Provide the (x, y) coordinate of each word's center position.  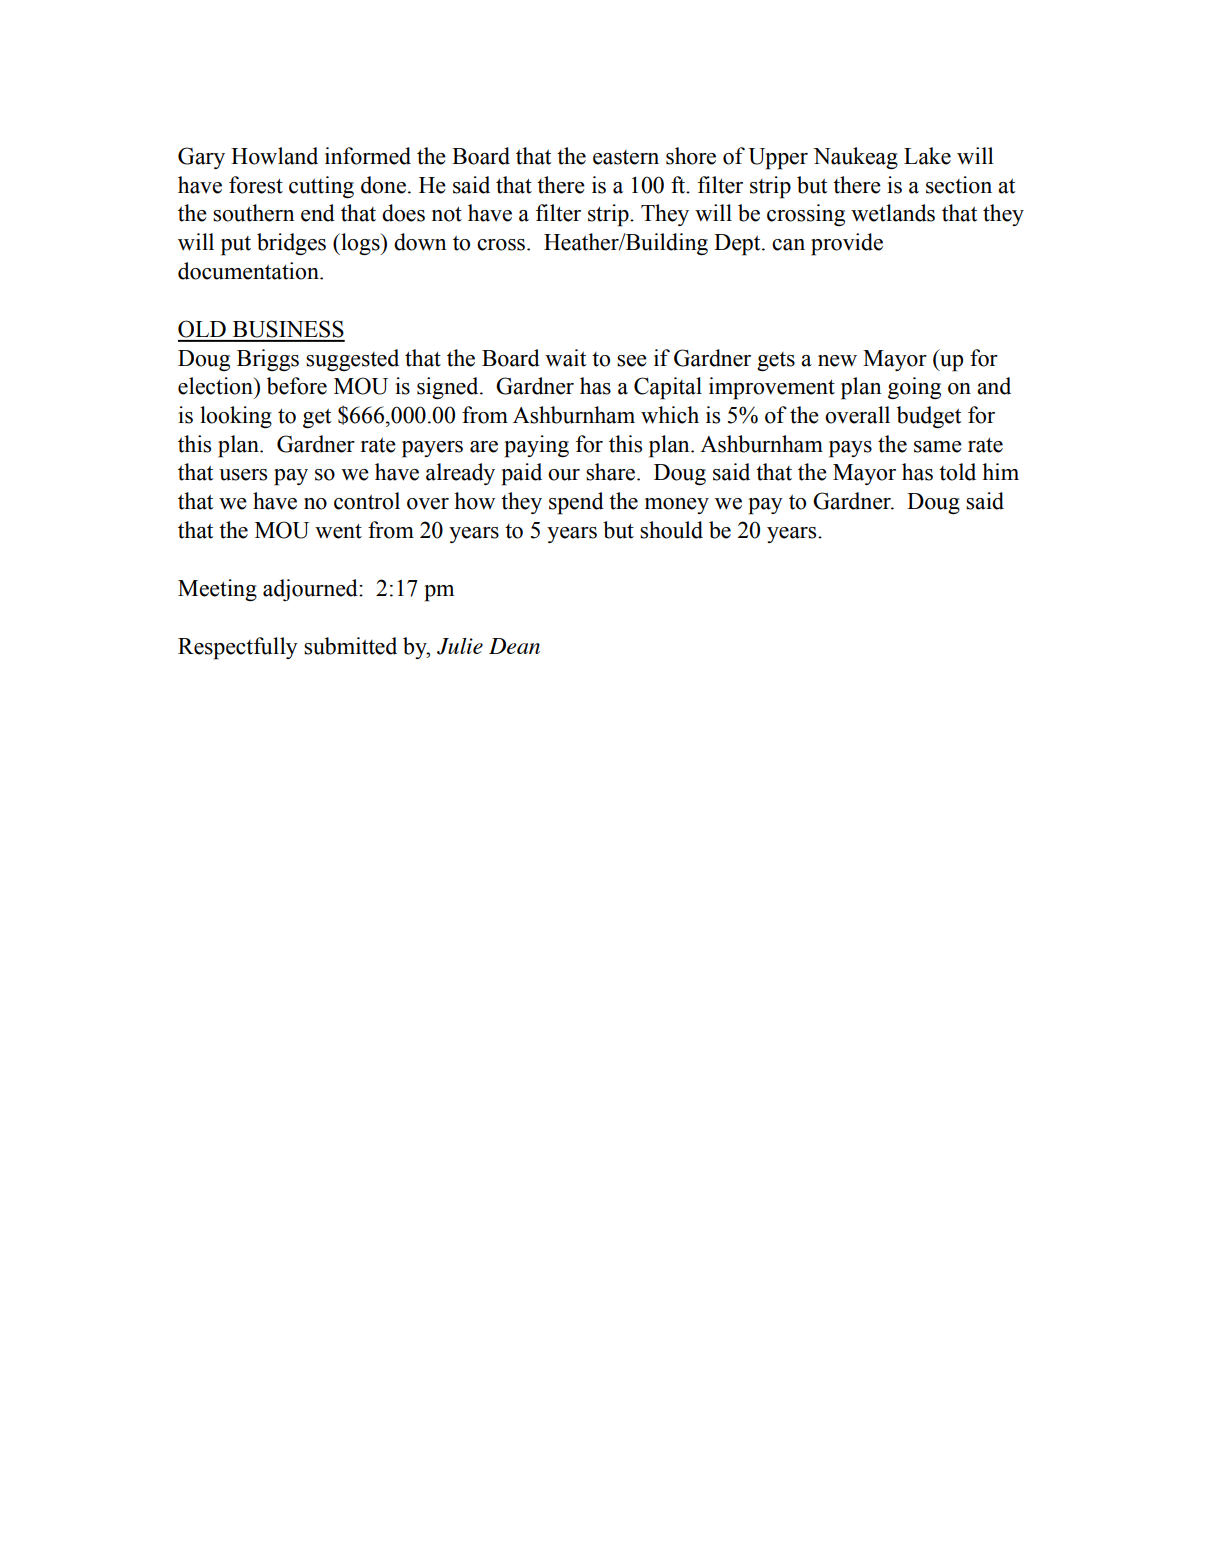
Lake (927, 156)
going (914, 388)
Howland (274, 156)
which (670, 415)
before (297, 386)
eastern (626, 157)
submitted (350, 646)
